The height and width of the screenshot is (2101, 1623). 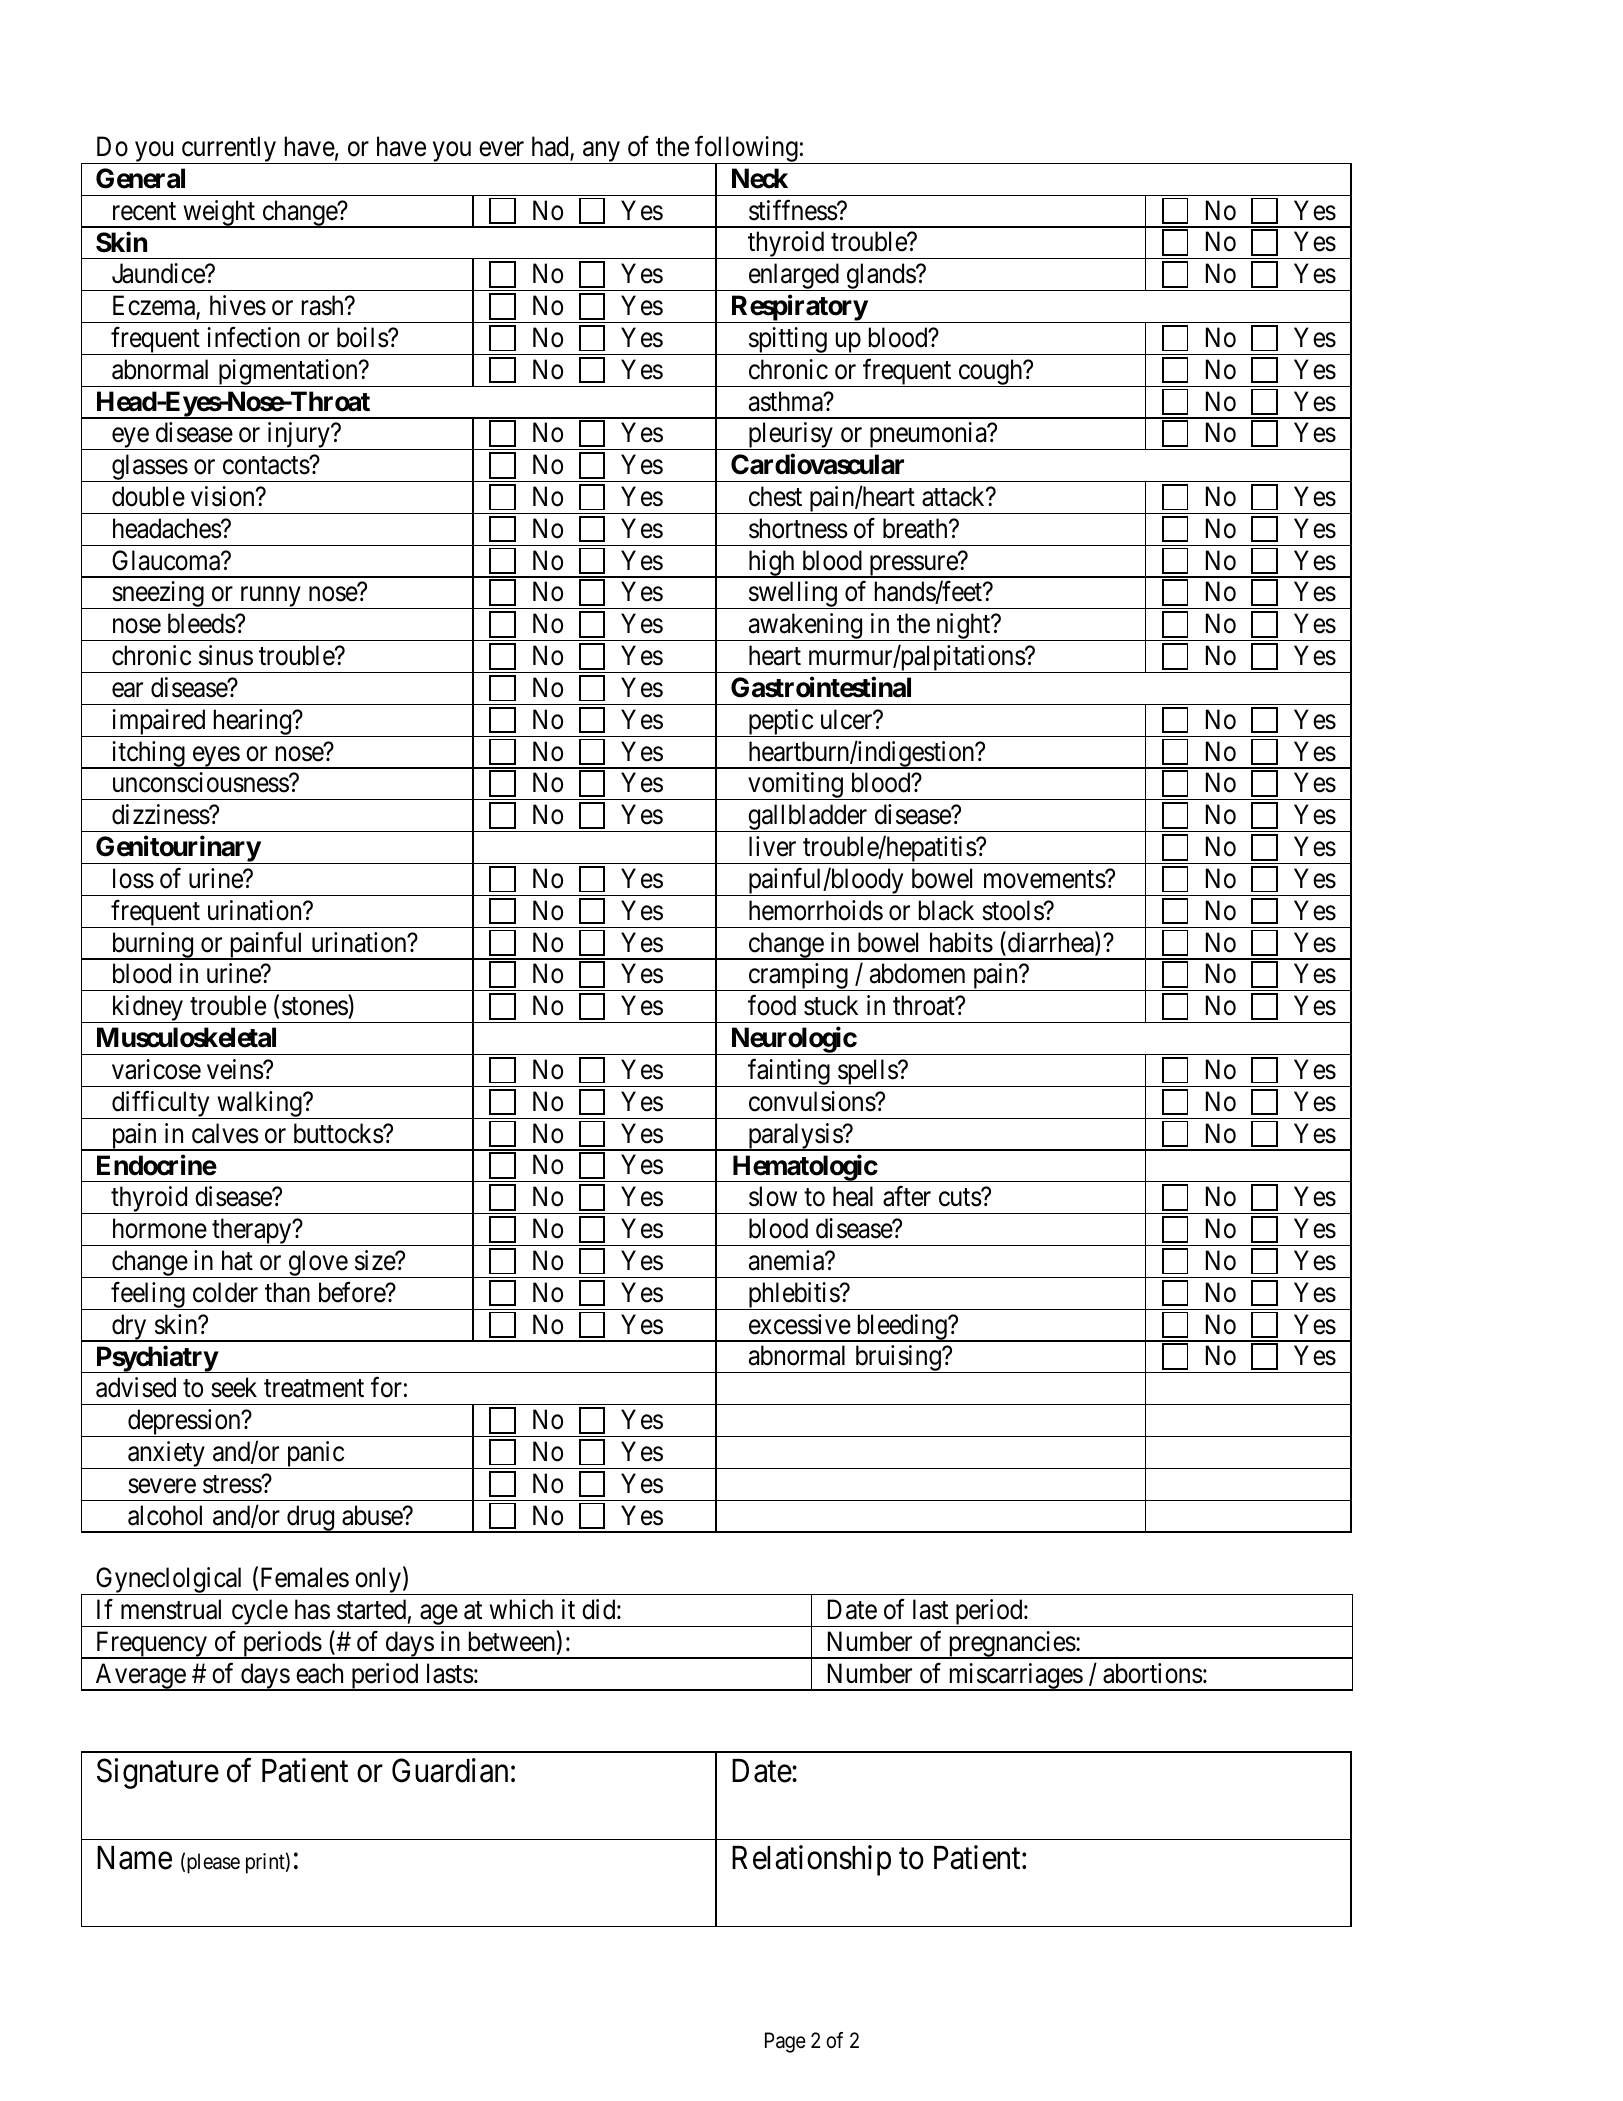 I want to click on diarrhea, so click(x=1050, y=943).
